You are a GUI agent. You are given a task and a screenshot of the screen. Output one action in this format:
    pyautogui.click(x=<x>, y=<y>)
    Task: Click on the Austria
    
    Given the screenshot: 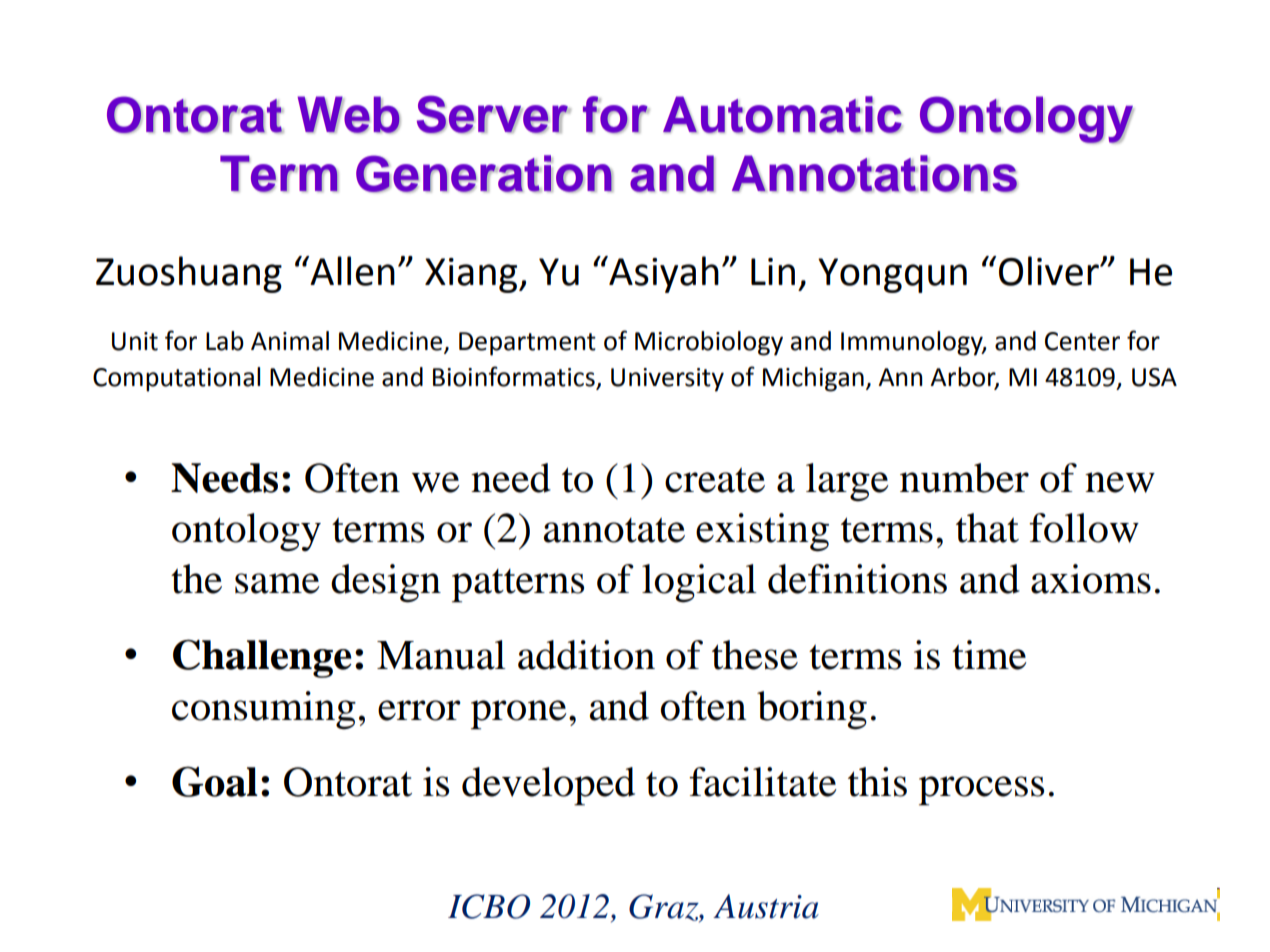 What is the action you would take?
    pyautogui.click(x=766, y=906)
